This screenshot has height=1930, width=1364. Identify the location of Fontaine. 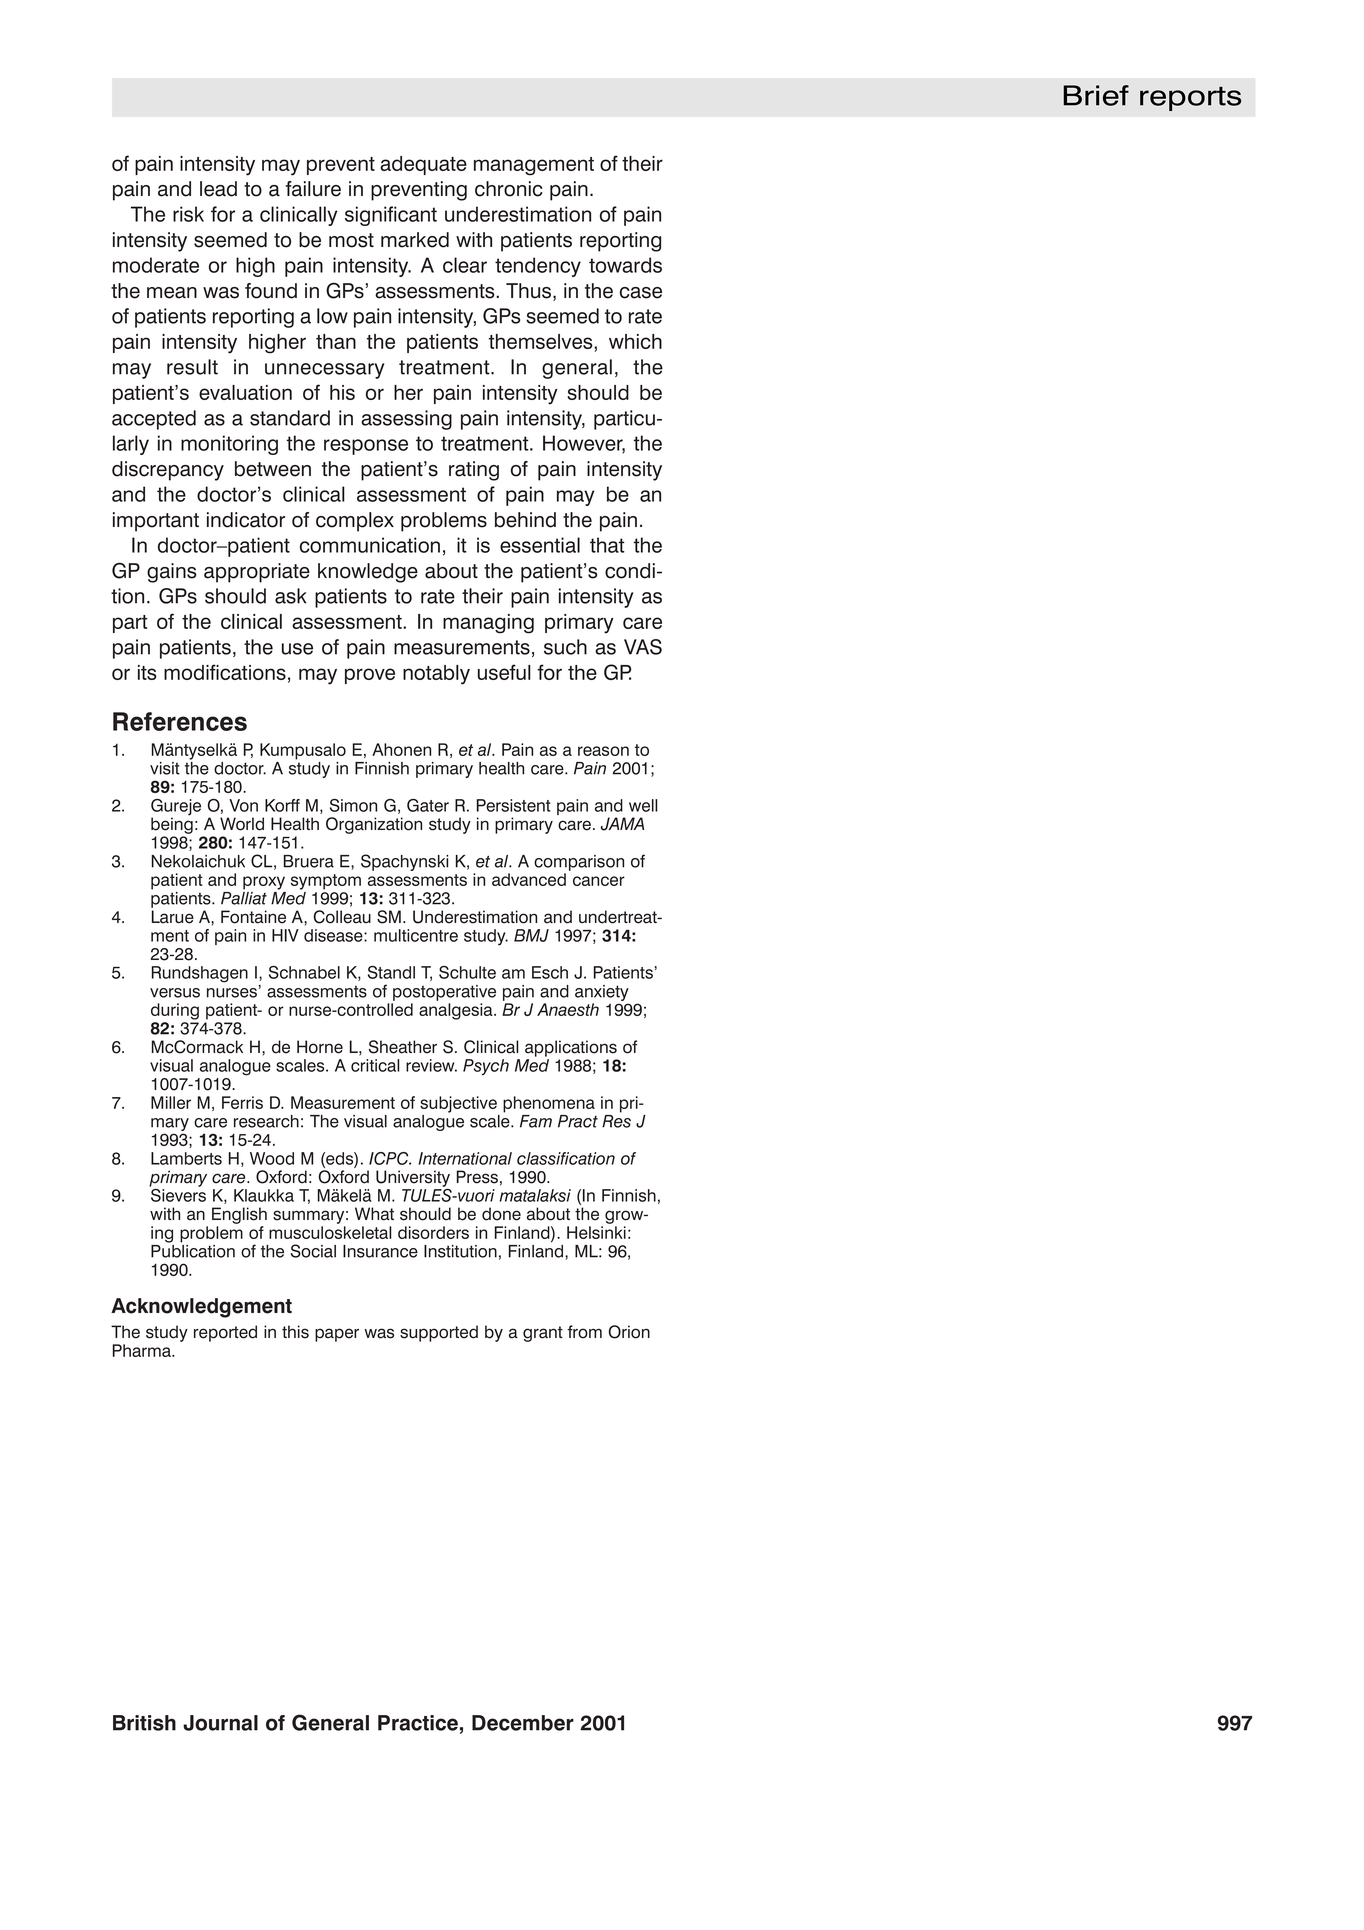
(253, 917).
